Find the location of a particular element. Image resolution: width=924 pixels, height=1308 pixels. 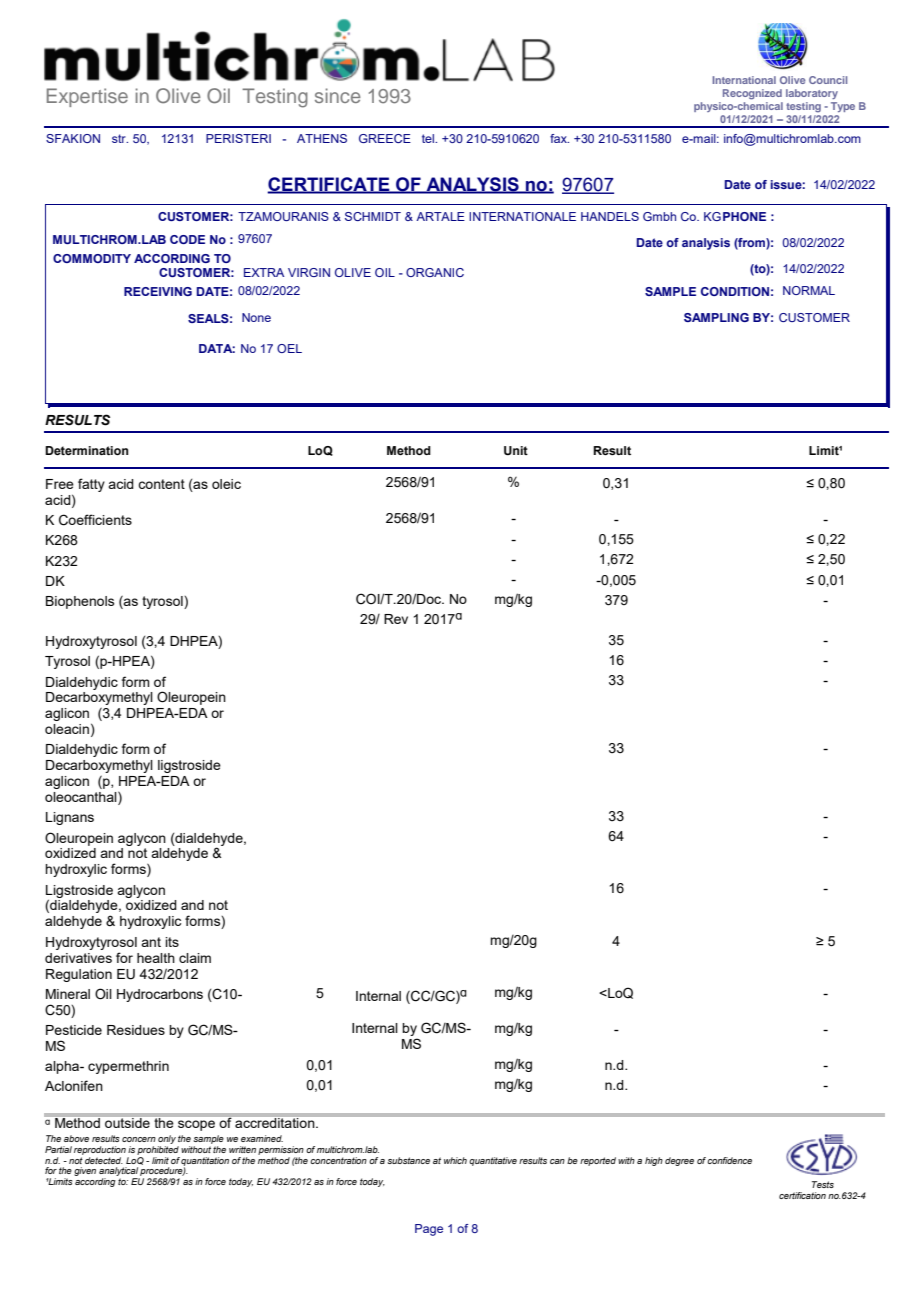

Recognized is located at coordinates (752, 94).
